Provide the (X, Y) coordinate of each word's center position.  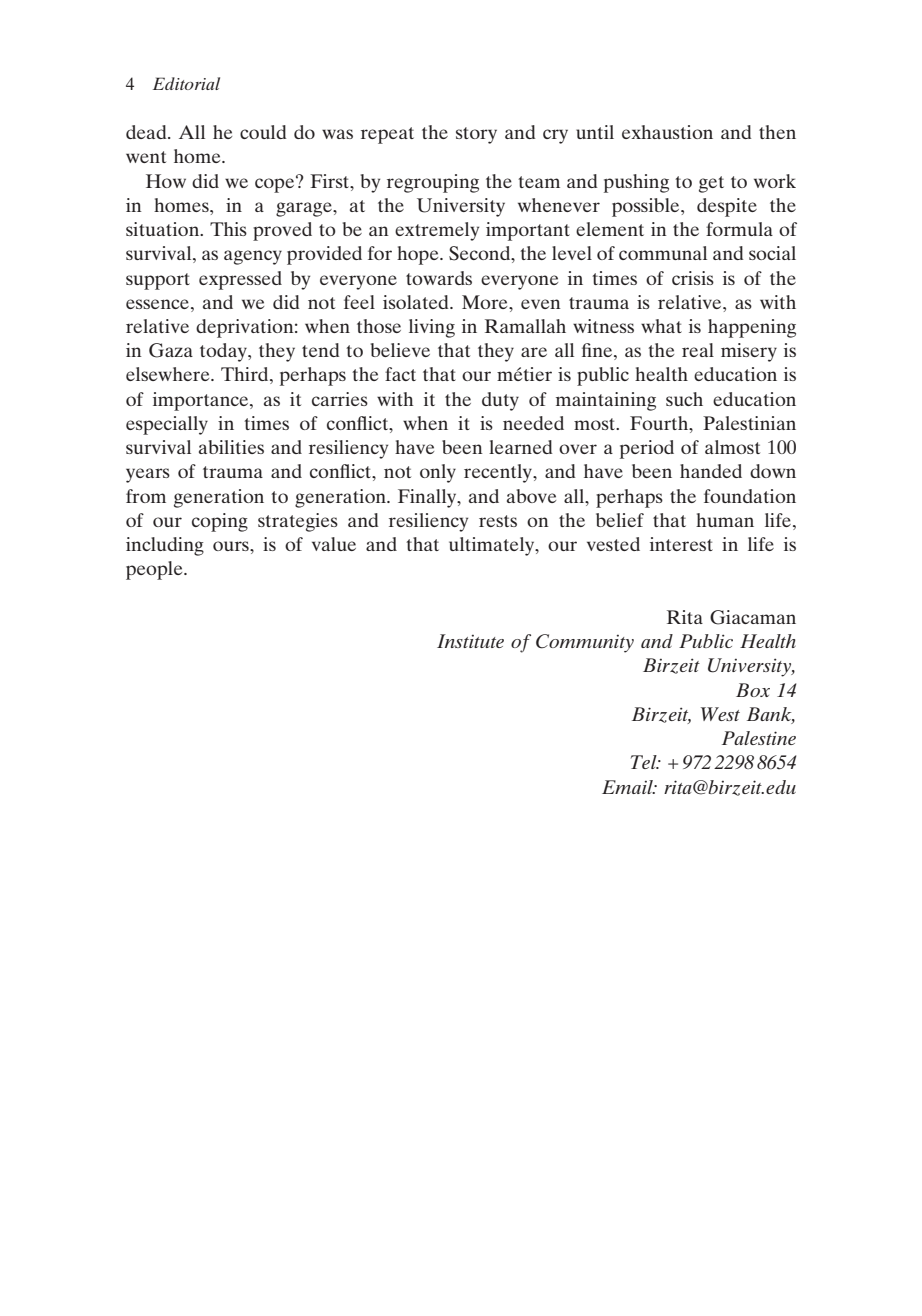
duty (500, 401)
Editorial (186, 83)
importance (202, 401)
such (684, 399)
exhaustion (667, 132)
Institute (470, 641)
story (476, 135)
